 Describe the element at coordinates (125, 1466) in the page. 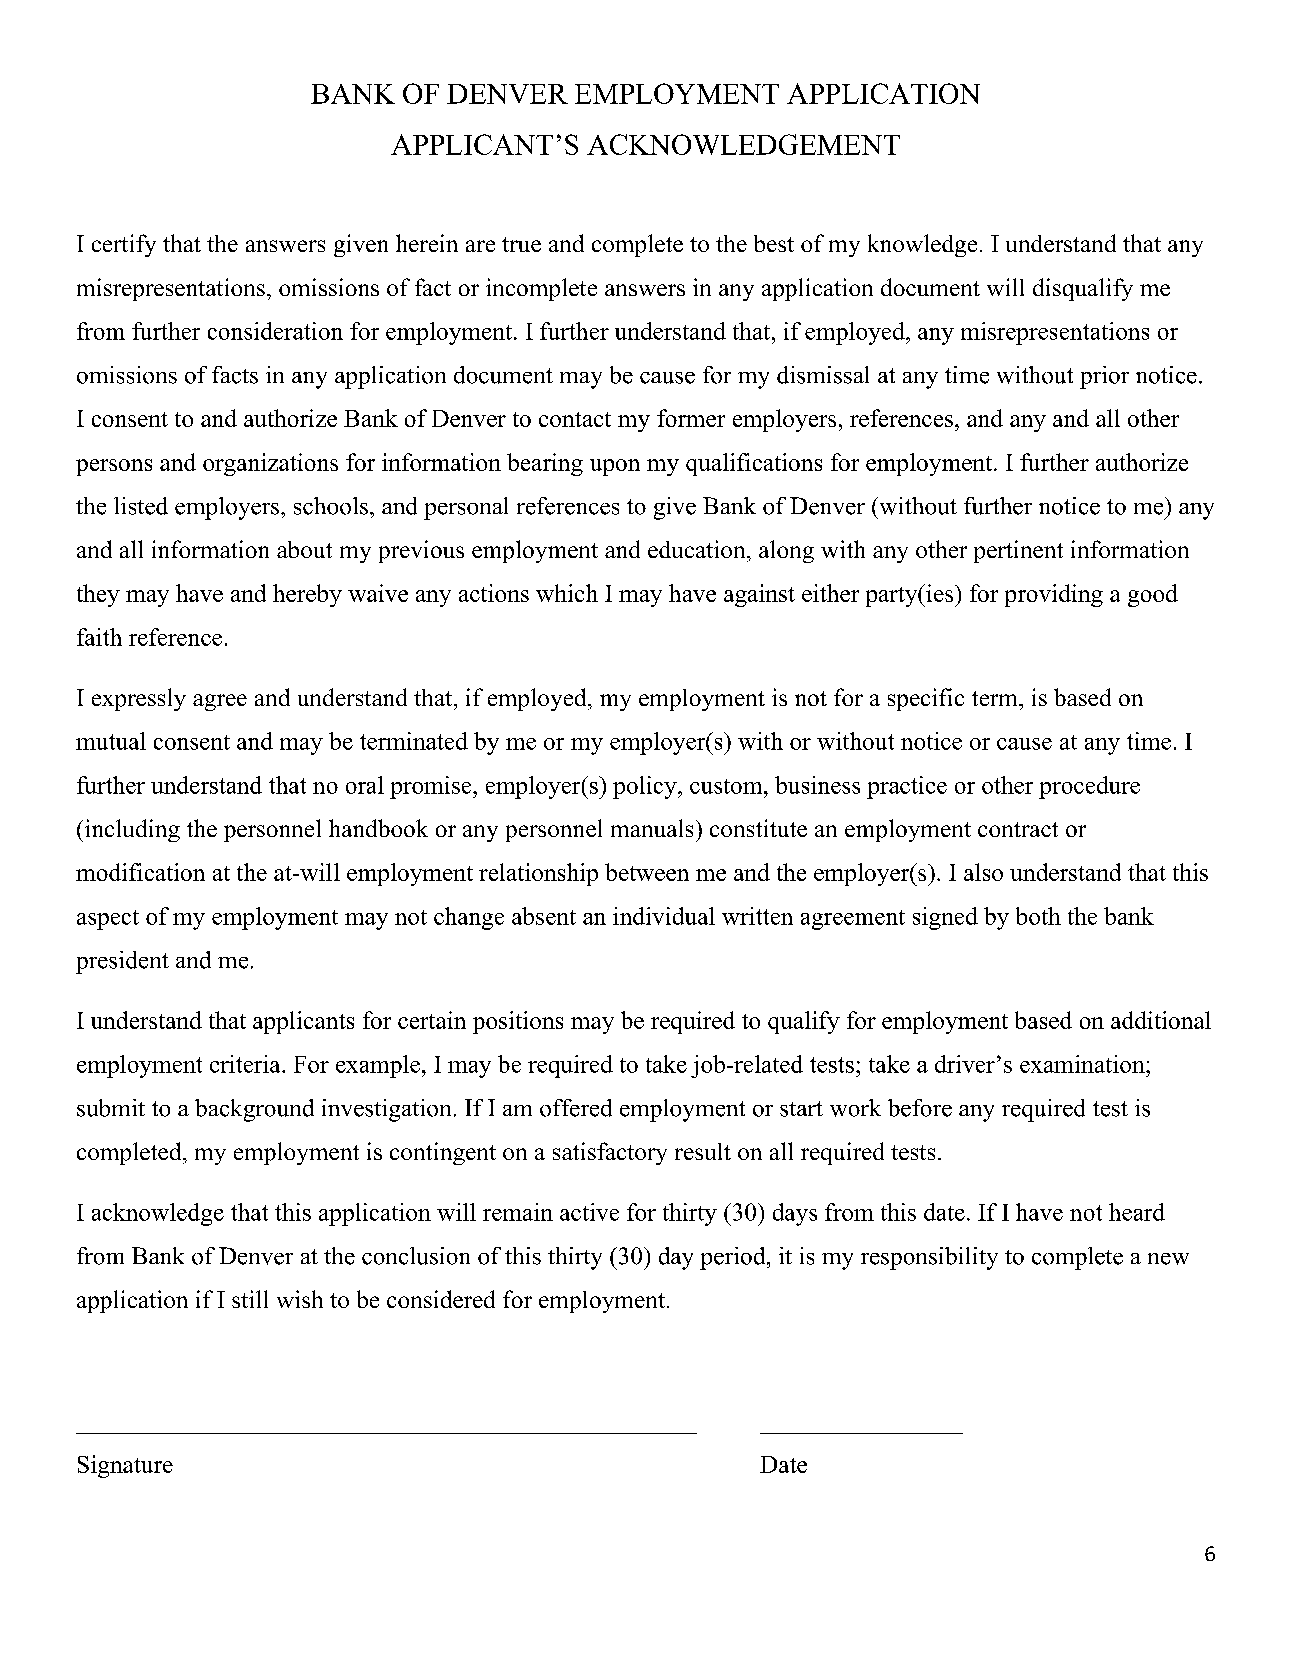

I see `Signature` at that location.
